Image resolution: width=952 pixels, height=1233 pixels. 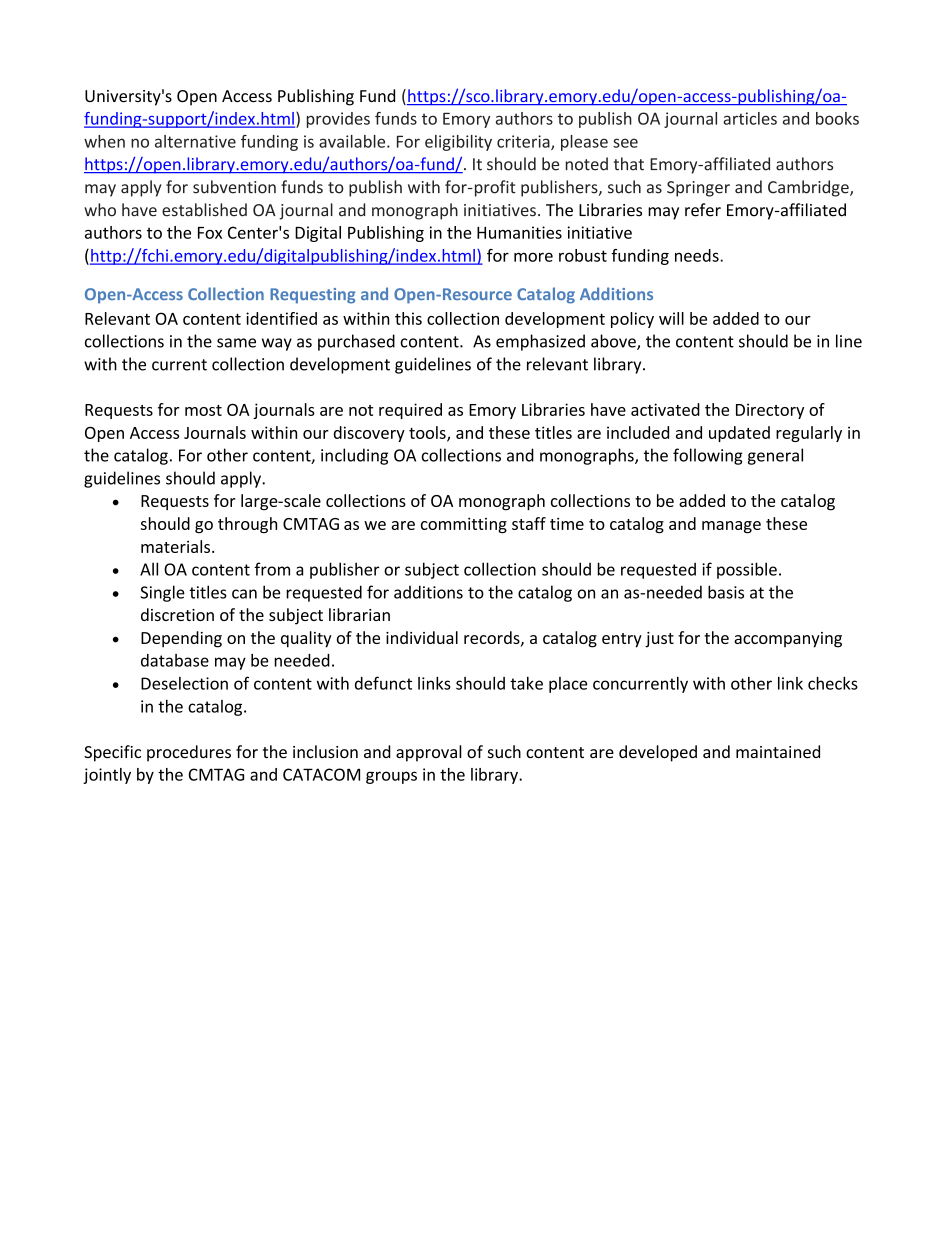 I want to click on general, so click(x=775, y=456).
